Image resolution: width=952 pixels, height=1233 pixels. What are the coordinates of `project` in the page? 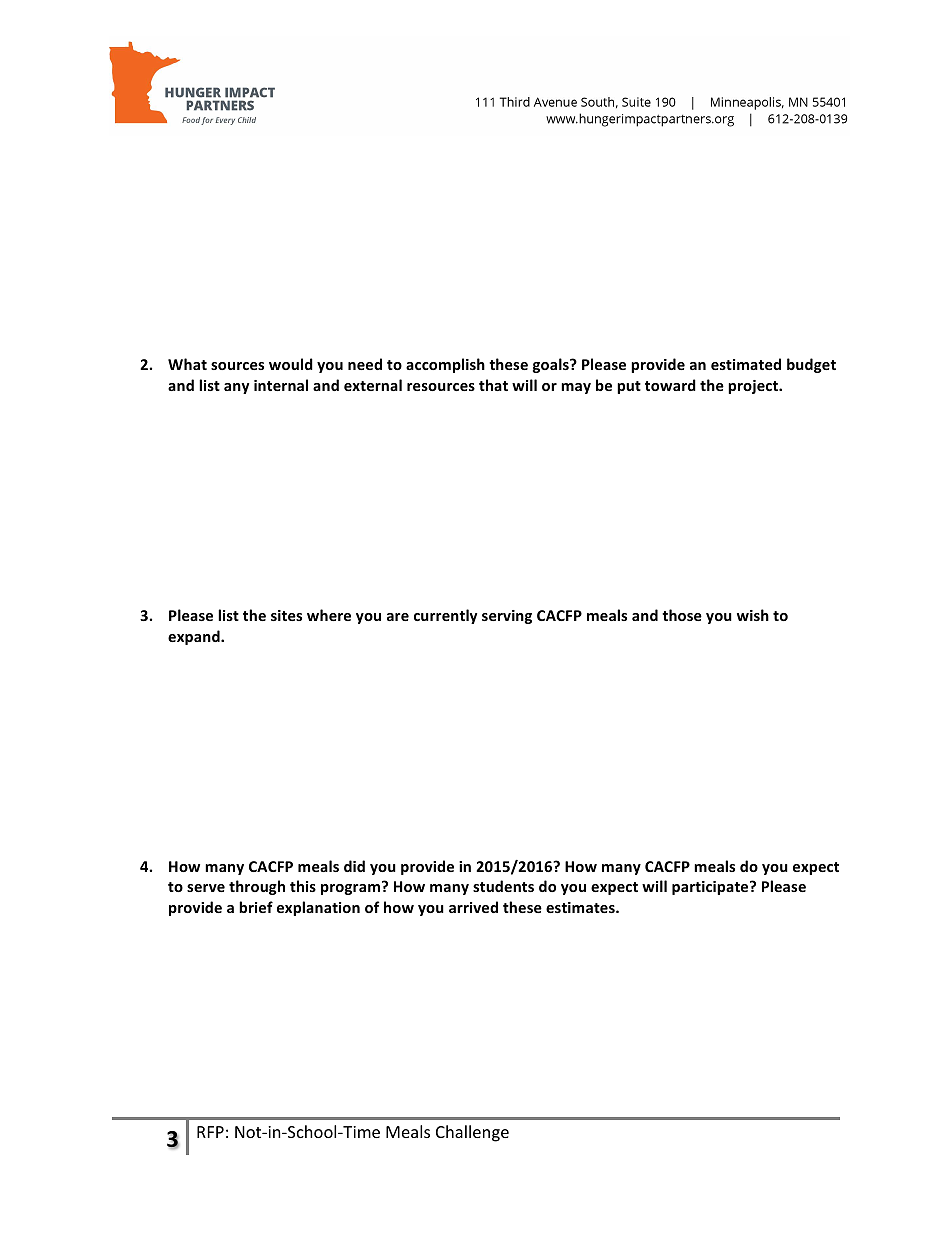 It's located at (754, 387).
